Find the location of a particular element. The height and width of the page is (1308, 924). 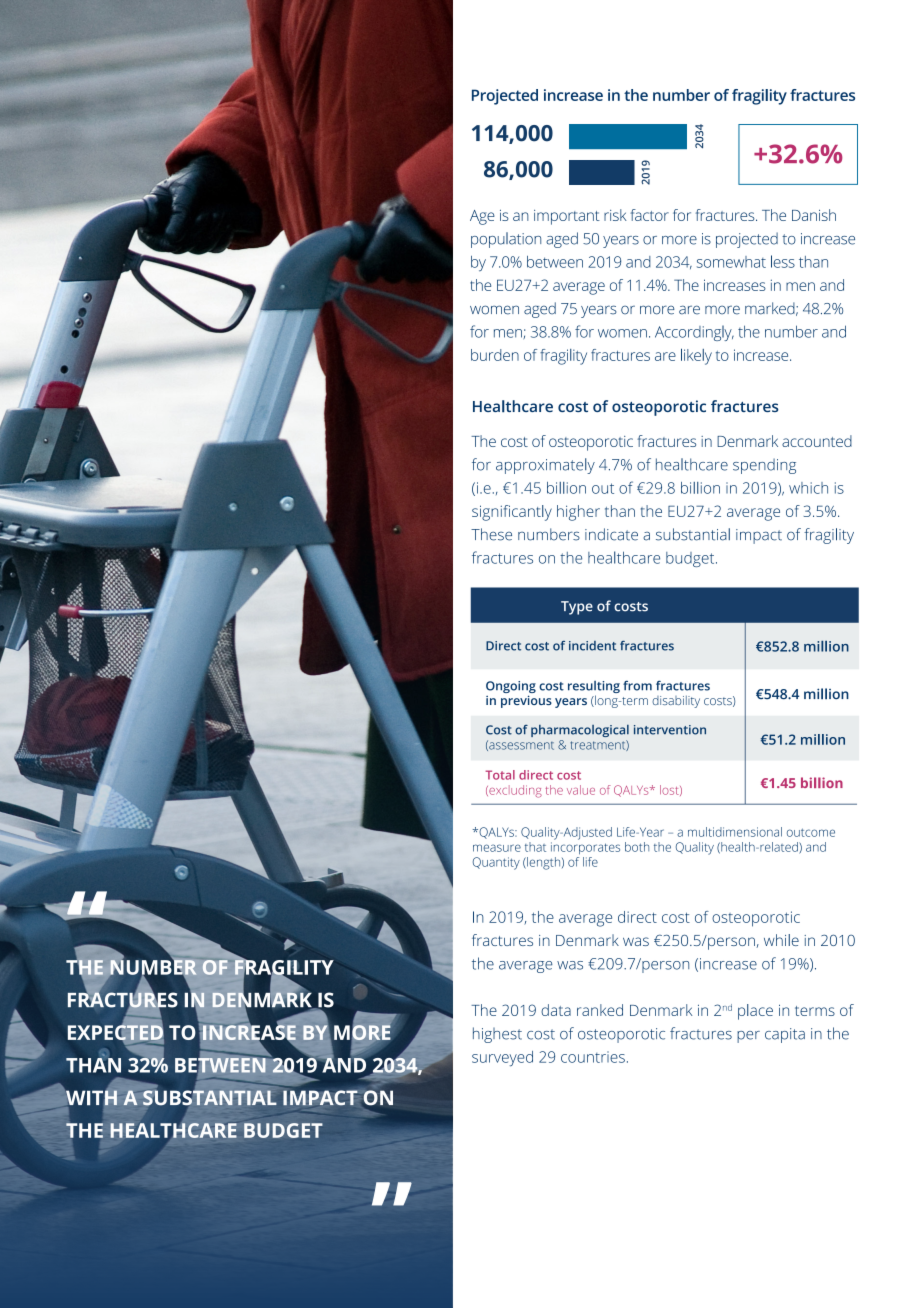

intervention is located at coordinates (670, 730).
